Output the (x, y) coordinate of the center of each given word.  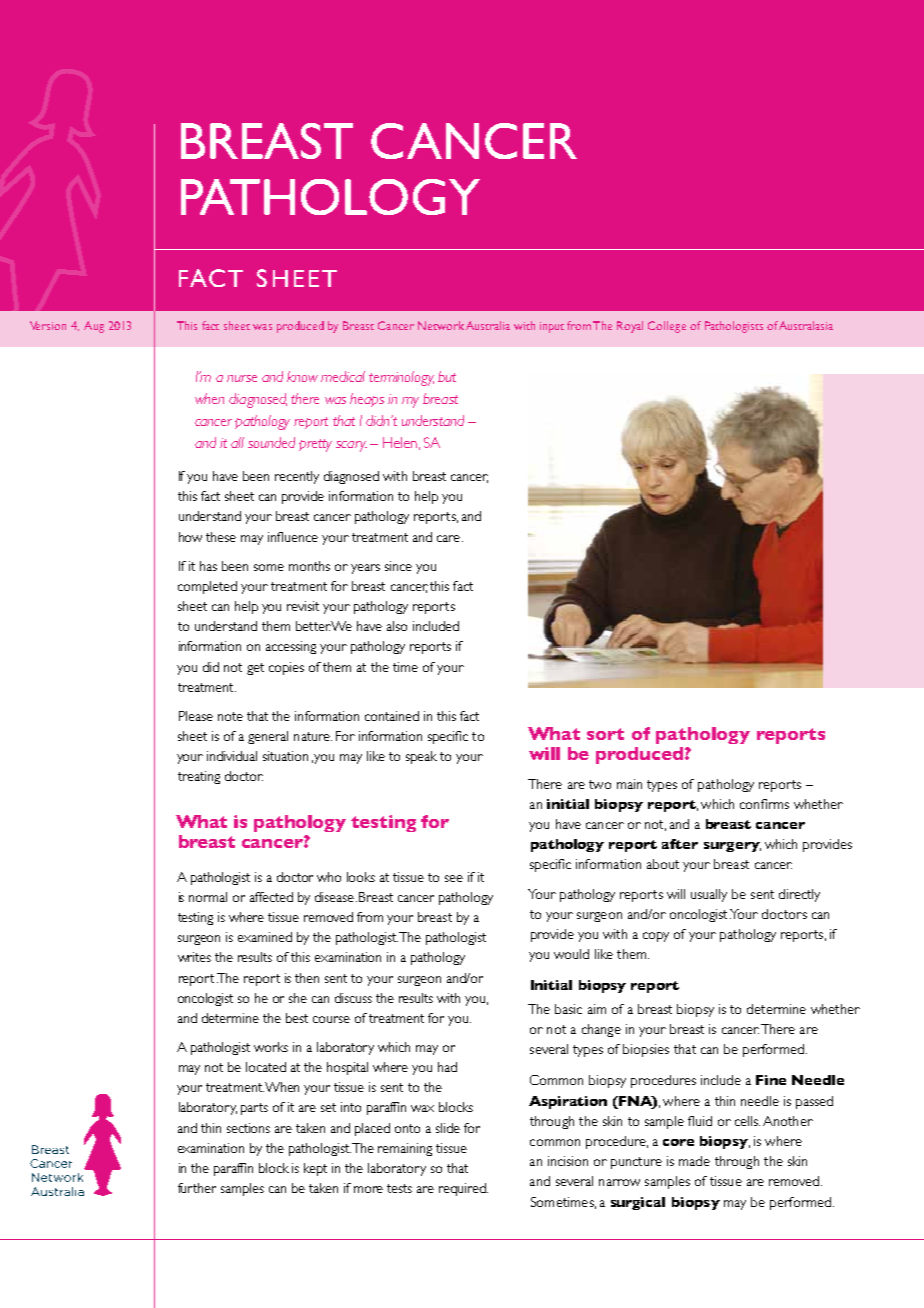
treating (199, 777)
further (197, 1188)
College (667, 327)
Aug (94, 327)
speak (421, 757)
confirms (764, 804)
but (447, 376)
